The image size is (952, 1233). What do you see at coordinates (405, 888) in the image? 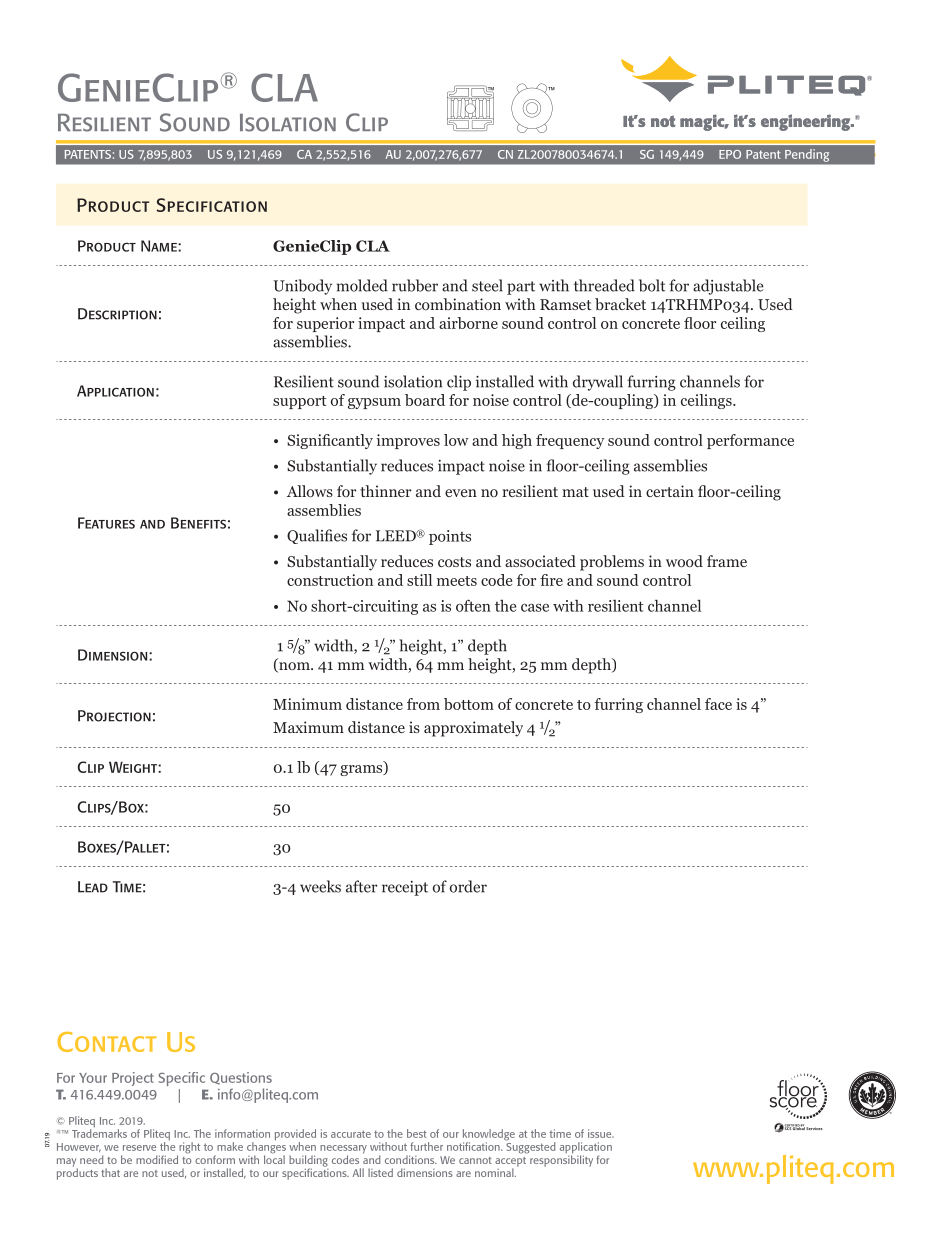
I see `receipt` at bounding box center [405, 888].
